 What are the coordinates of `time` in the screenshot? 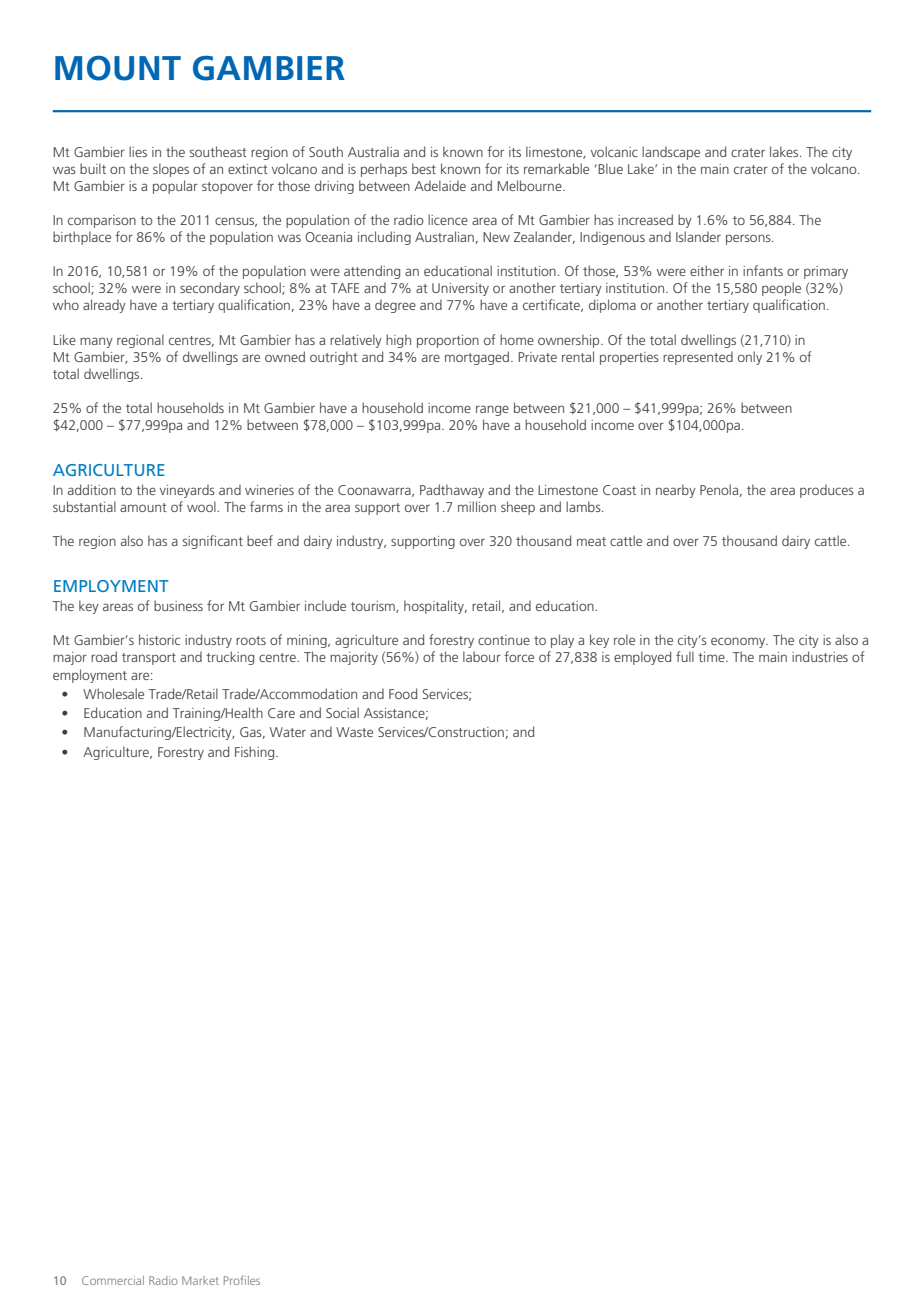 It's located at (712, 657).
